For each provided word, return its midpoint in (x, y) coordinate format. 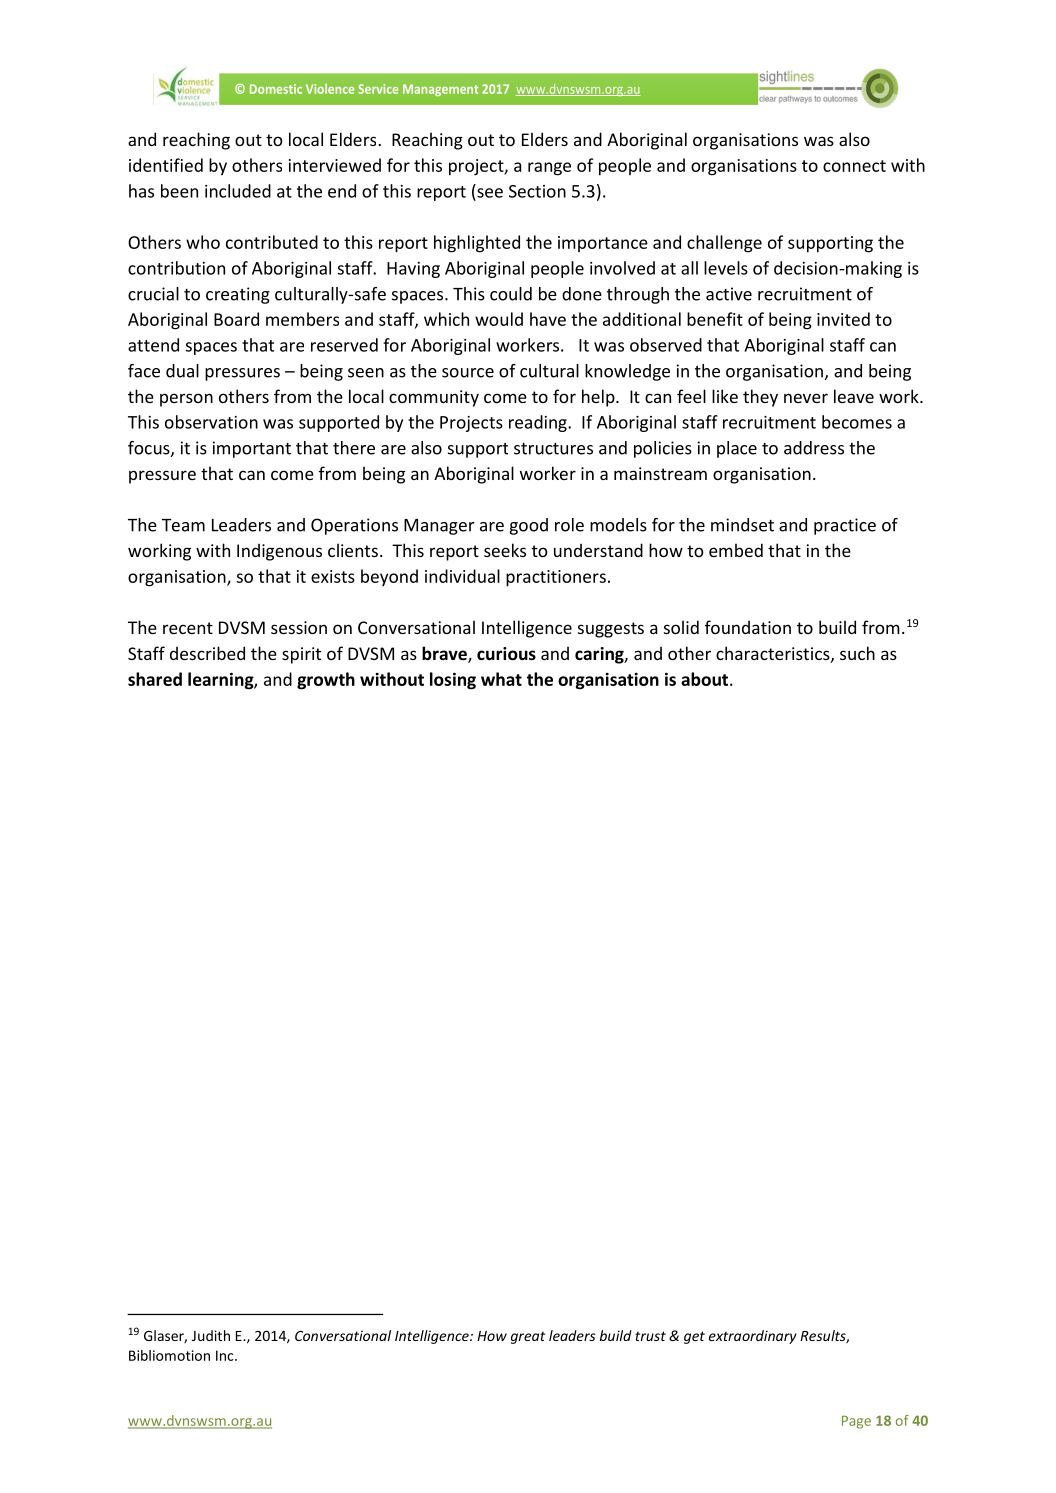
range (549, 169)
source (468, 373)
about (706, 679)
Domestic (276, 89)
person (186, 400)
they (760, 398)
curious (506, 654)
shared (155, 679)
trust (650, 1336)
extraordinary (753, 1337)
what (501, 679)
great (528, 1338)
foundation (748, 627)
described (207, 653)
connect (854, 166)
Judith (211, 1335)
